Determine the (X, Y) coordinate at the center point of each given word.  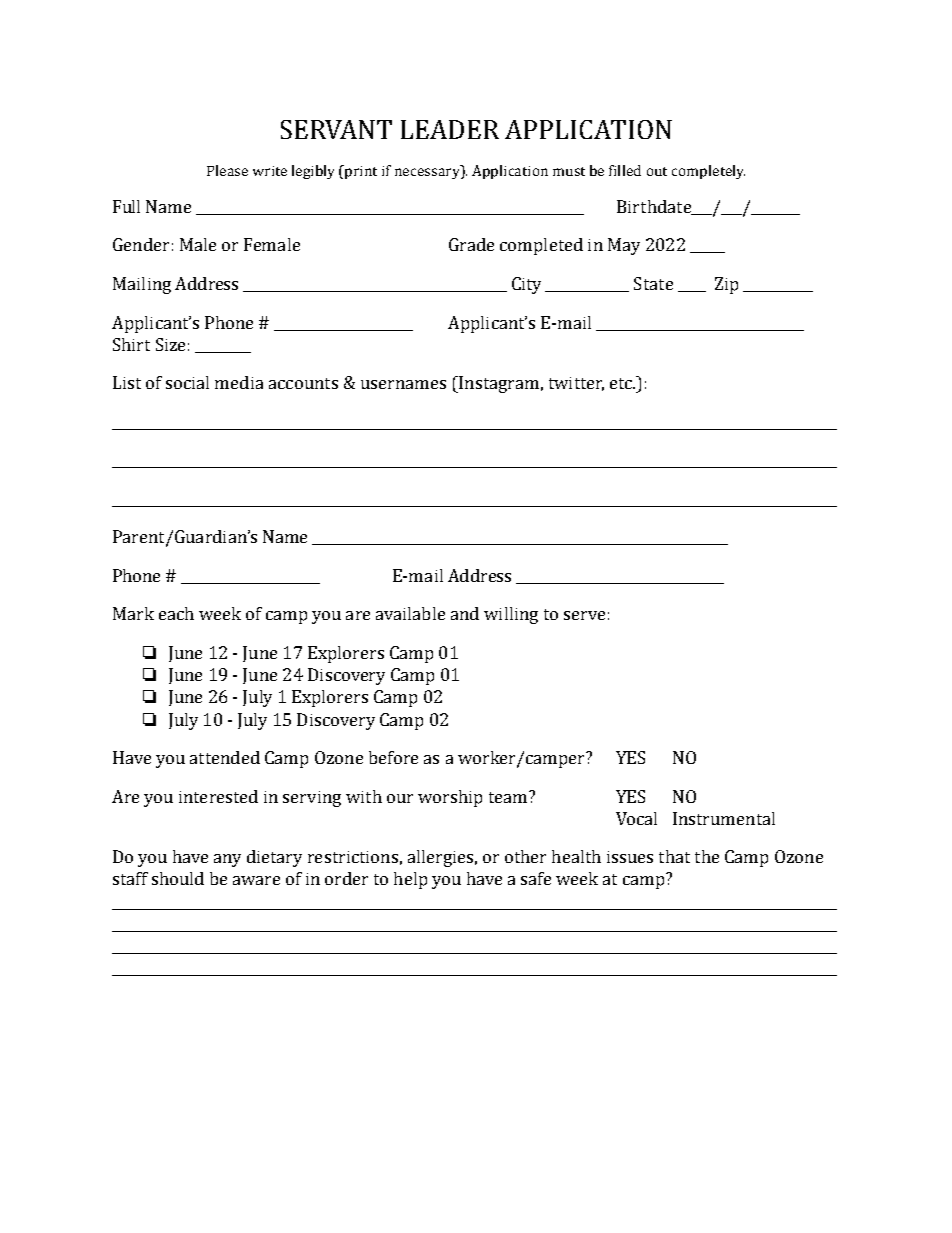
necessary (428, 173)
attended (225, 757)
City (526, 285)
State (653, 283)
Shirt (131, 344)
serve (584, 615)
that (674, 856)
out (657, 171)
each (176, 613)
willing (511, 615)
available (410, 613)
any (227, 860)
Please (227, 170)
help (410, 880)
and (465, 613)
